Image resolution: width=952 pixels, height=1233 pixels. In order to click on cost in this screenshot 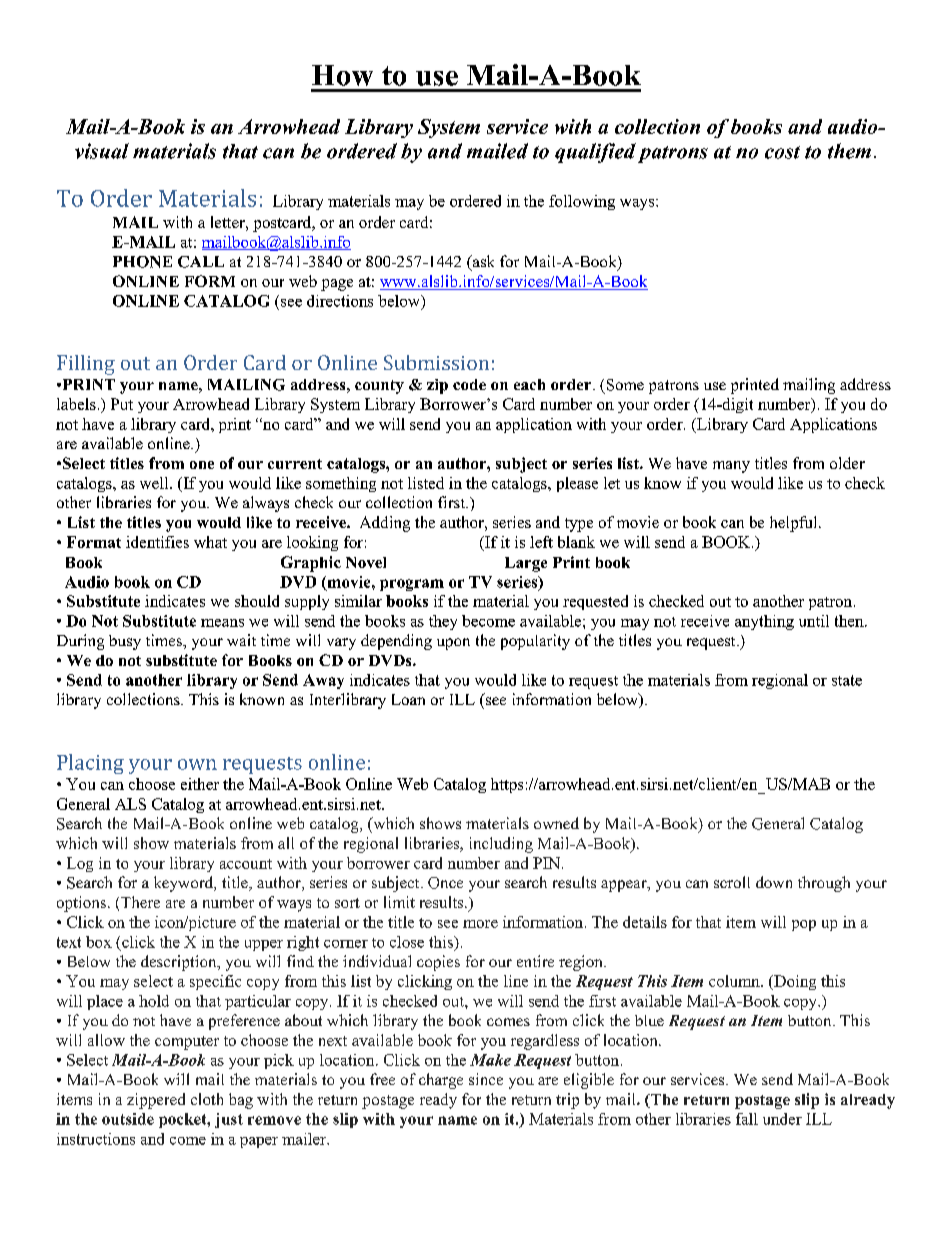, I will do `click(782, 152)`.
